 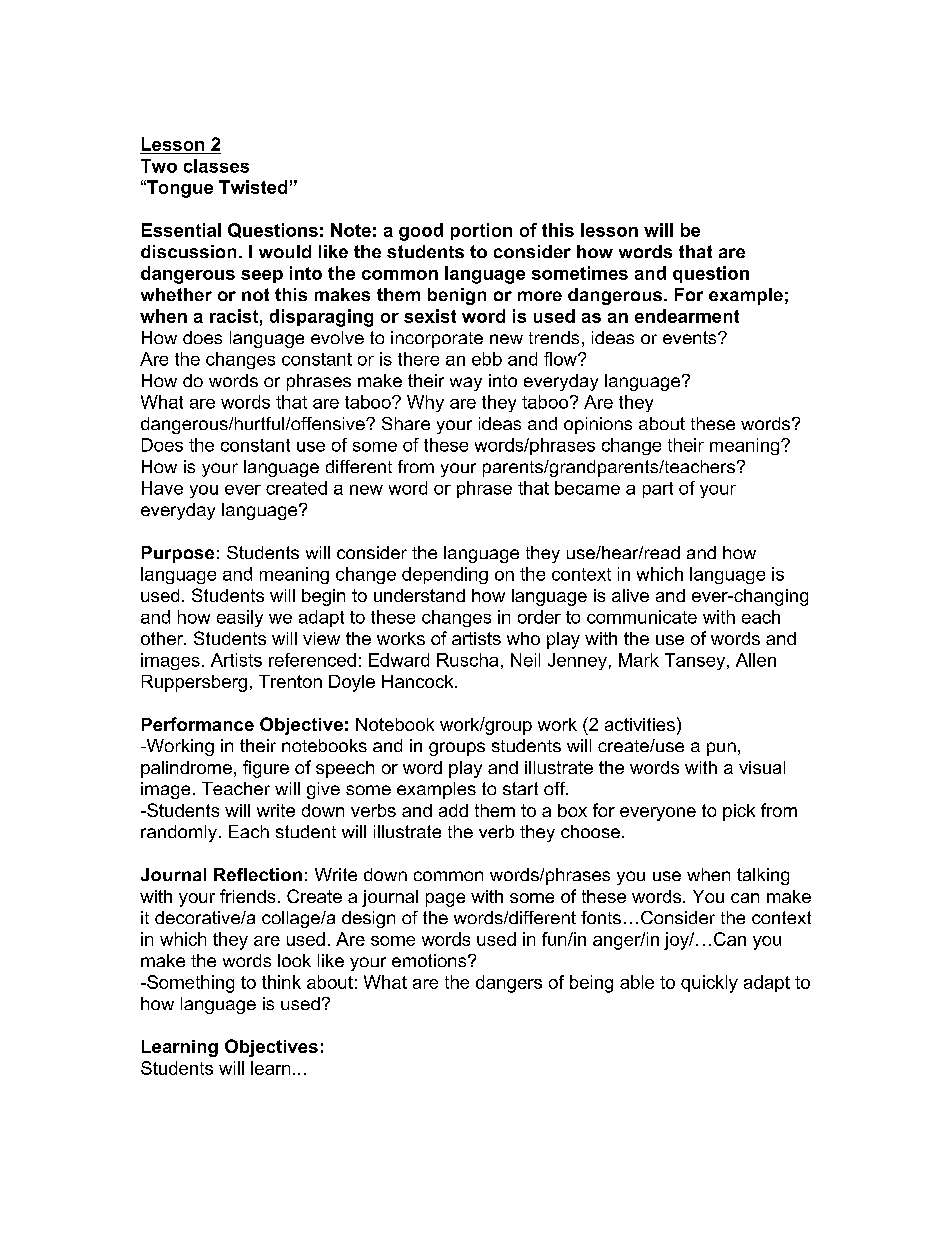 What do you see at coordinates (281, 982) in the image?
I see `think` at bounding box center [281, 982].
